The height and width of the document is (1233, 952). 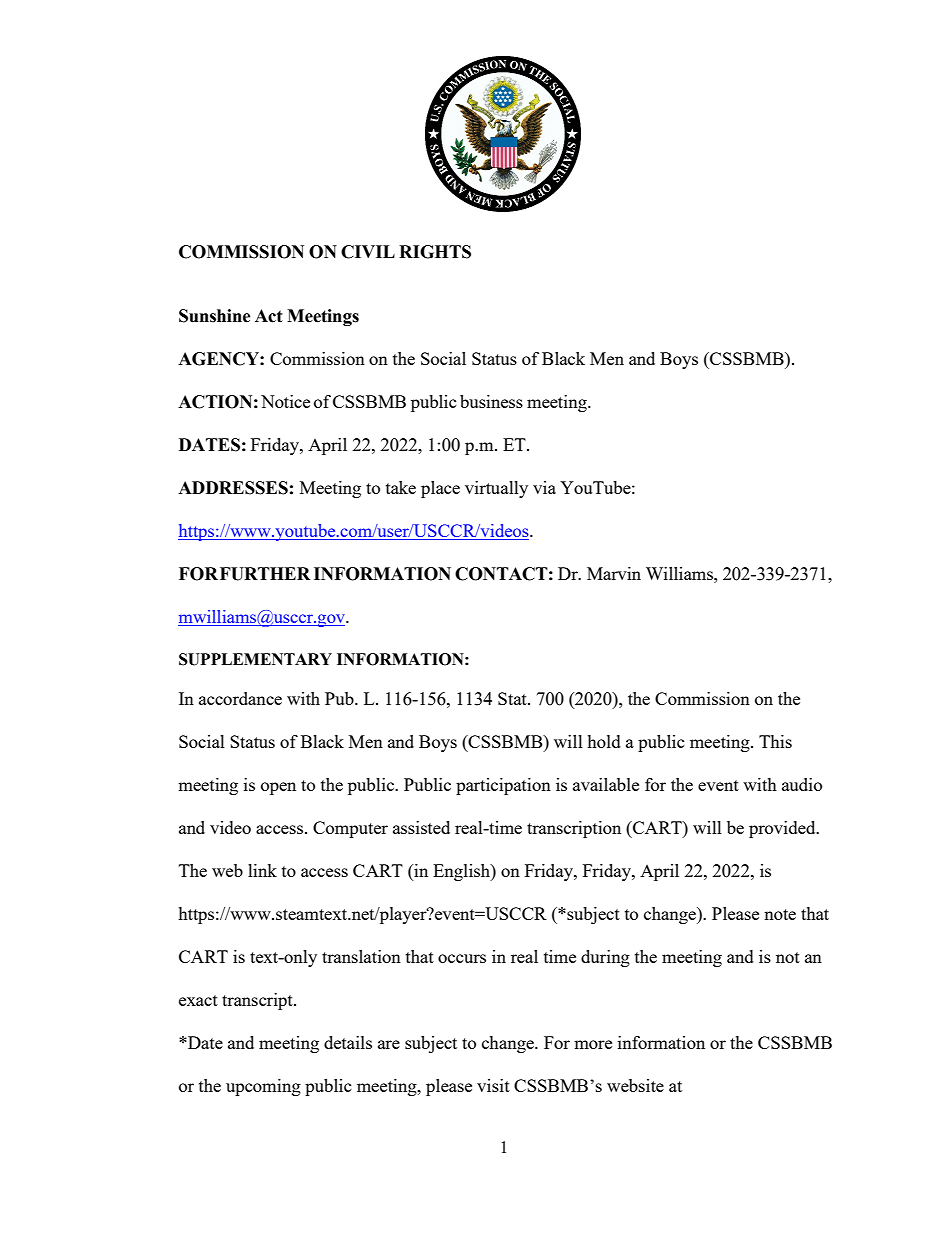 I want to click on This, so click(x=775, y=741).
